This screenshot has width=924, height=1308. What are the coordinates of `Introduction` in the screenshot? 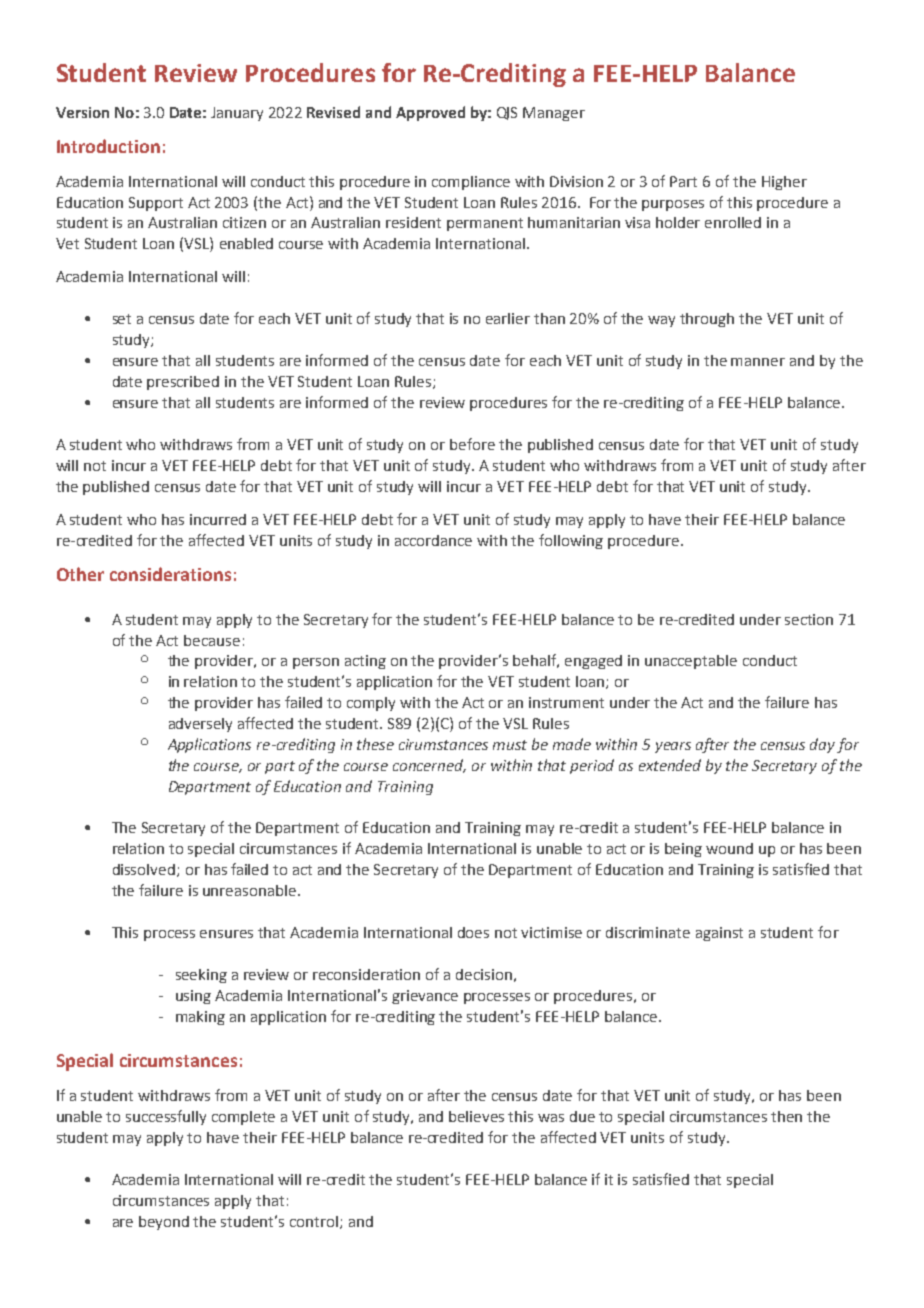 It's located at (108, 146).
